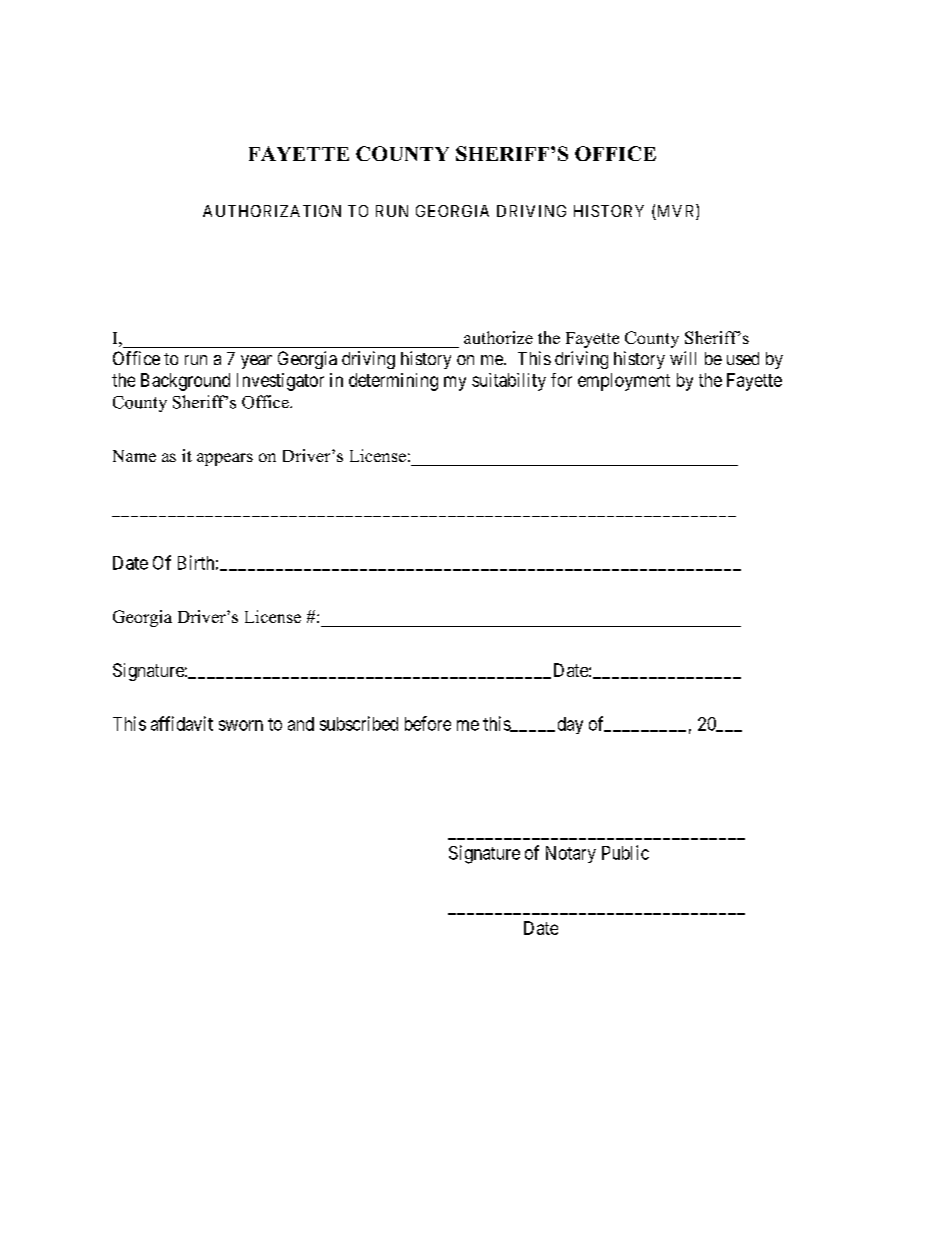 The height and width of the screenshot is (1233, 952). I want to click on will, so click(683, 358).
